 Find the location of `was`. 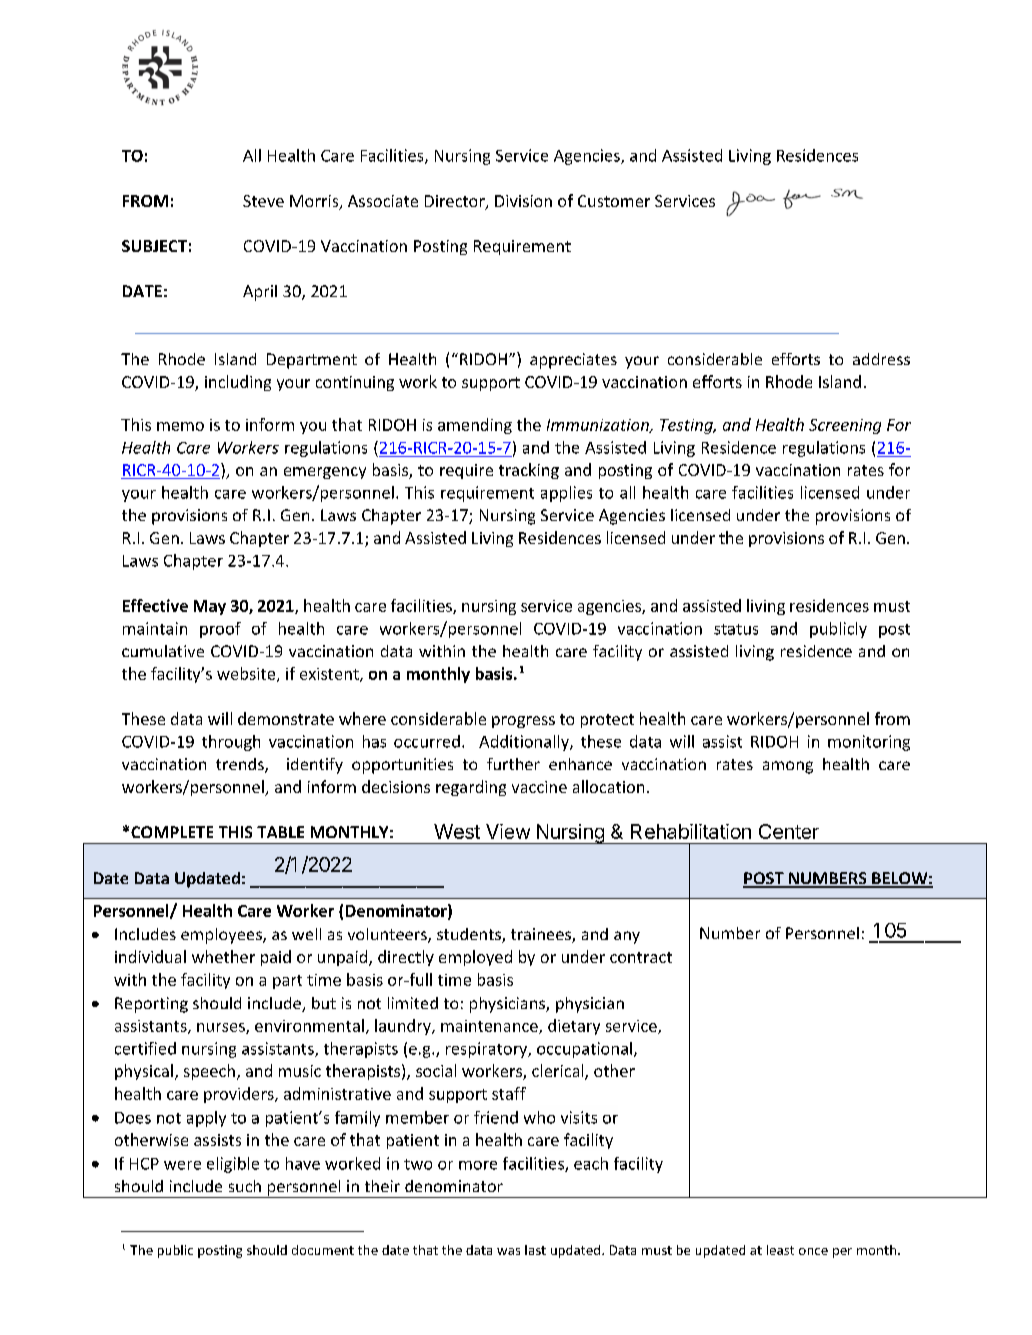

was is located at coordinates (508, 1251).
